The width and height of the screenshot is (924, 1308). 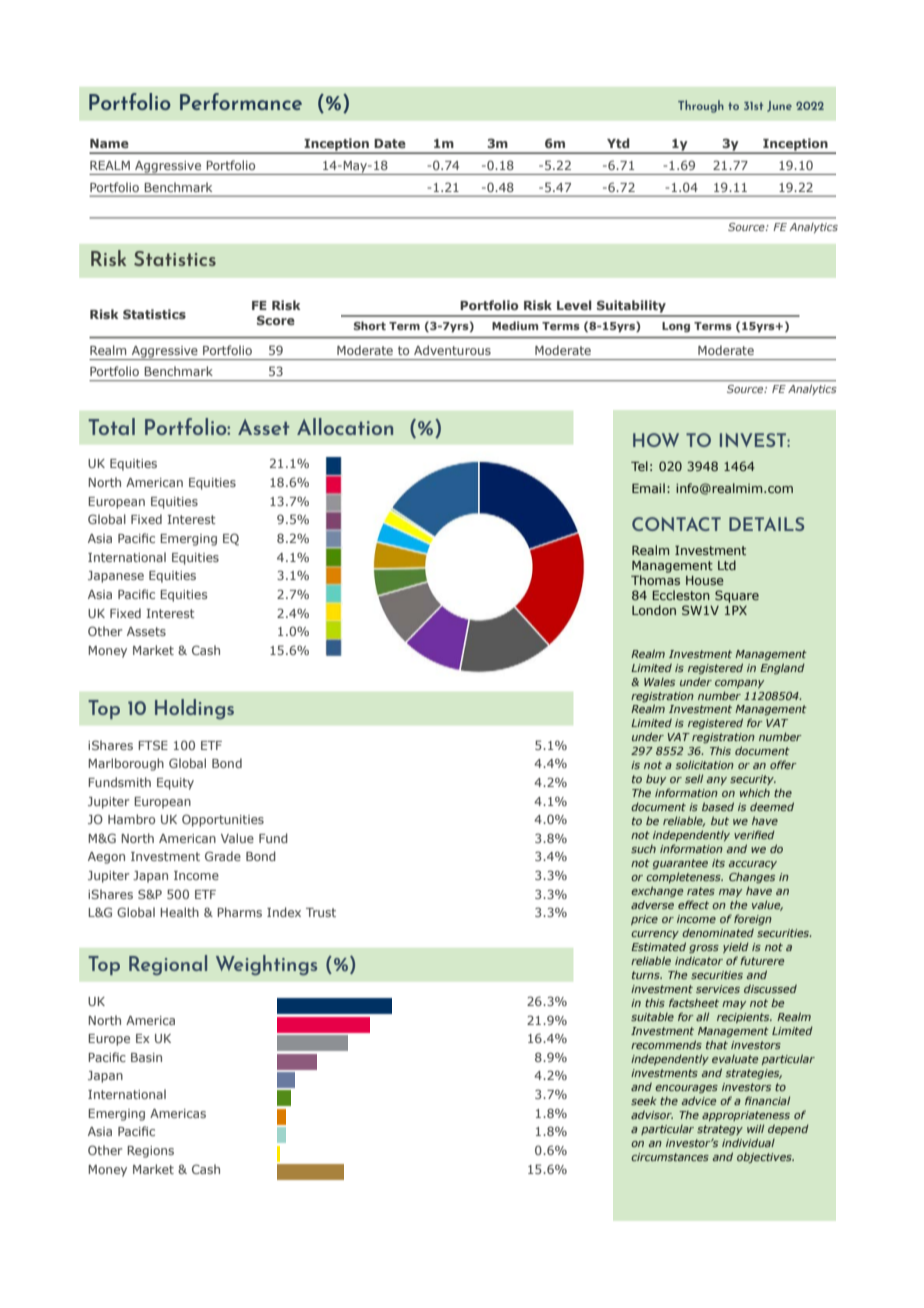 What do you see at coordinates (718, 932) in the screenshot?
I see `denominated` at bounding box center [718, 932].
